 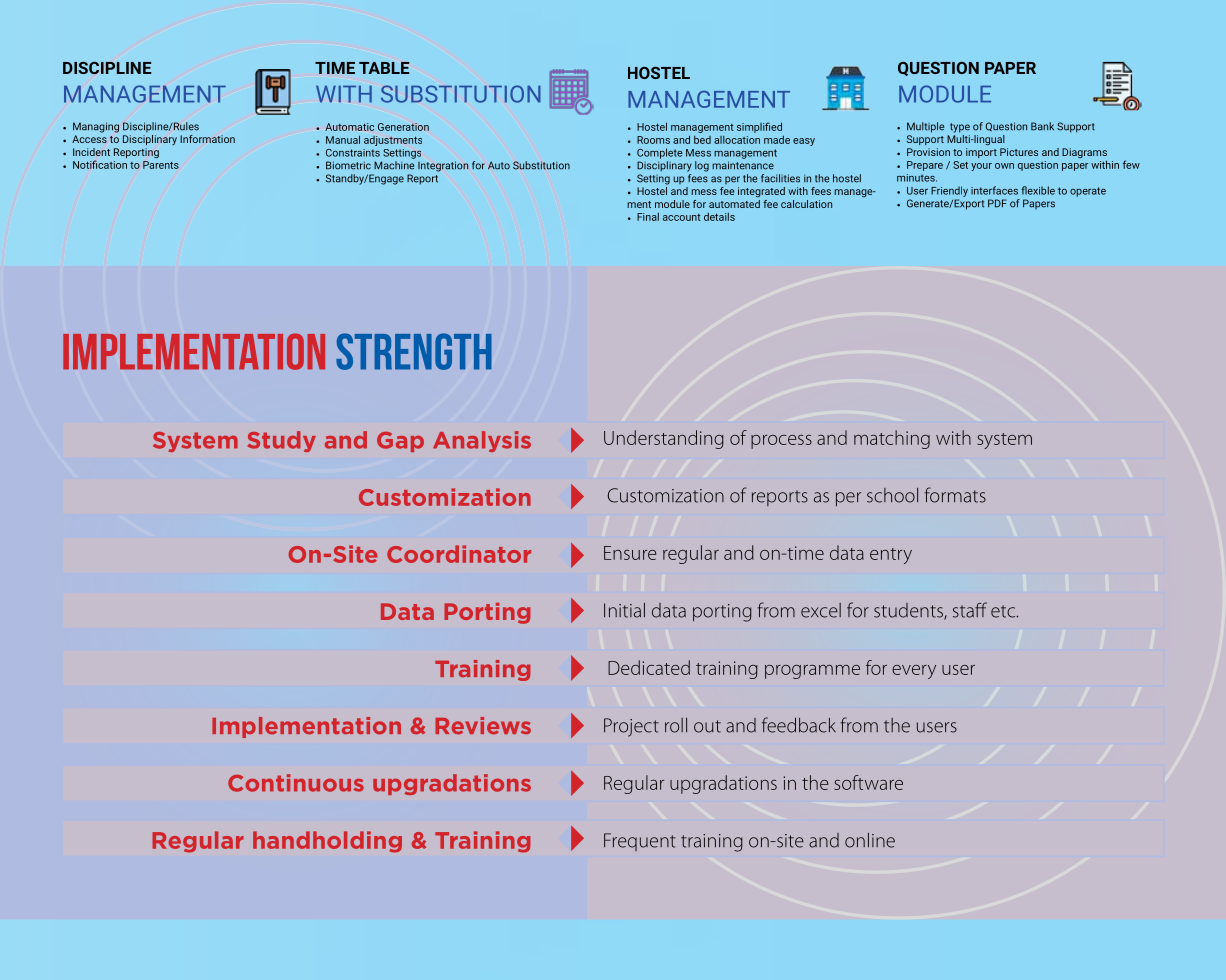 I want to click on matching, so click(x=892, y=439).
